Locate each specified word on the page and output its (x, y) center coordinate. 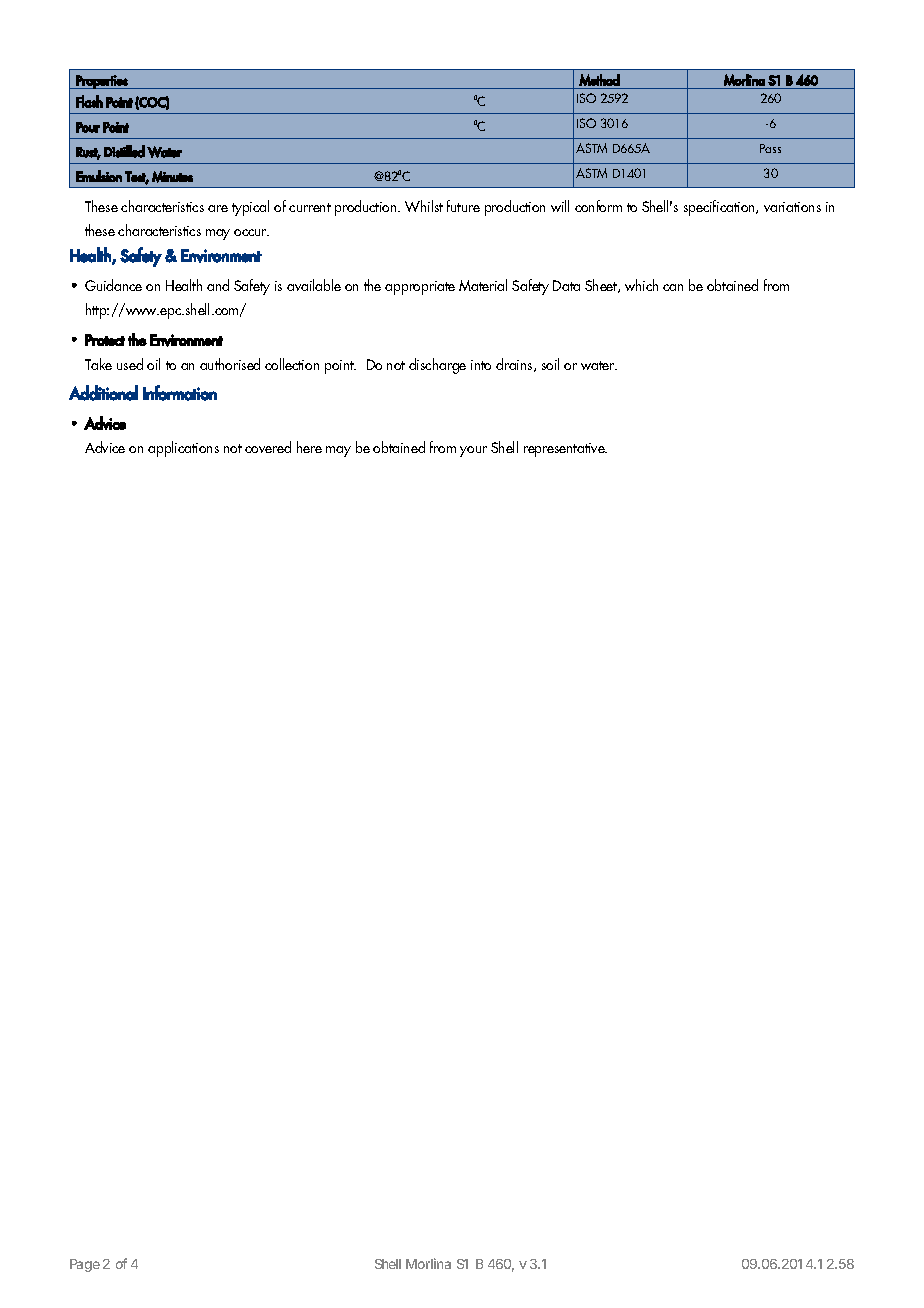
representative (565, 450)
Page (85, 1265)
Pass (770, 148)
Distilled (124, 151)
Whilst (424, 206)
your (473, 451)
